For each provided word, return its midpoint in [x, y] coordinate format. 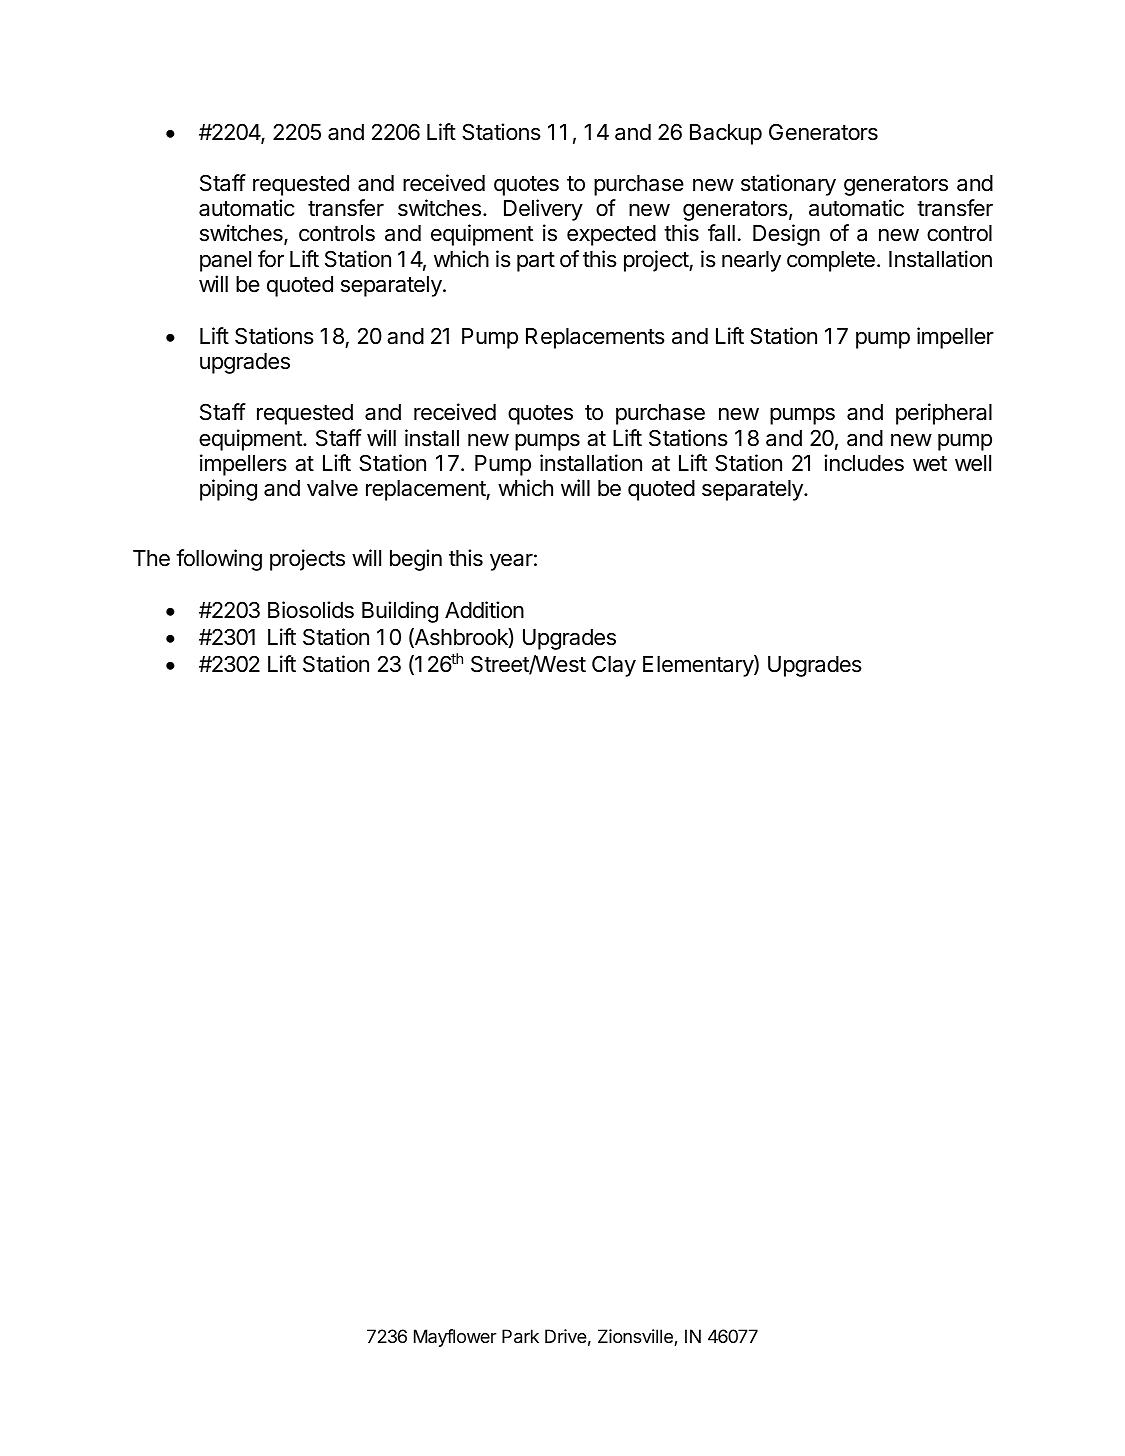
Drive [566, 1336]
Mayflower [455, 1338]
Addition [484, 610]
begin [416, 560]
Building [400, 612]
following [219, 560]
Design [786, 235]
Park [520, 1336]
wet [930, 464]
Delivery [543, 210]
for [271, 259]
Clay [614, 666]
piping [228, 490]
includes [864, 463]
